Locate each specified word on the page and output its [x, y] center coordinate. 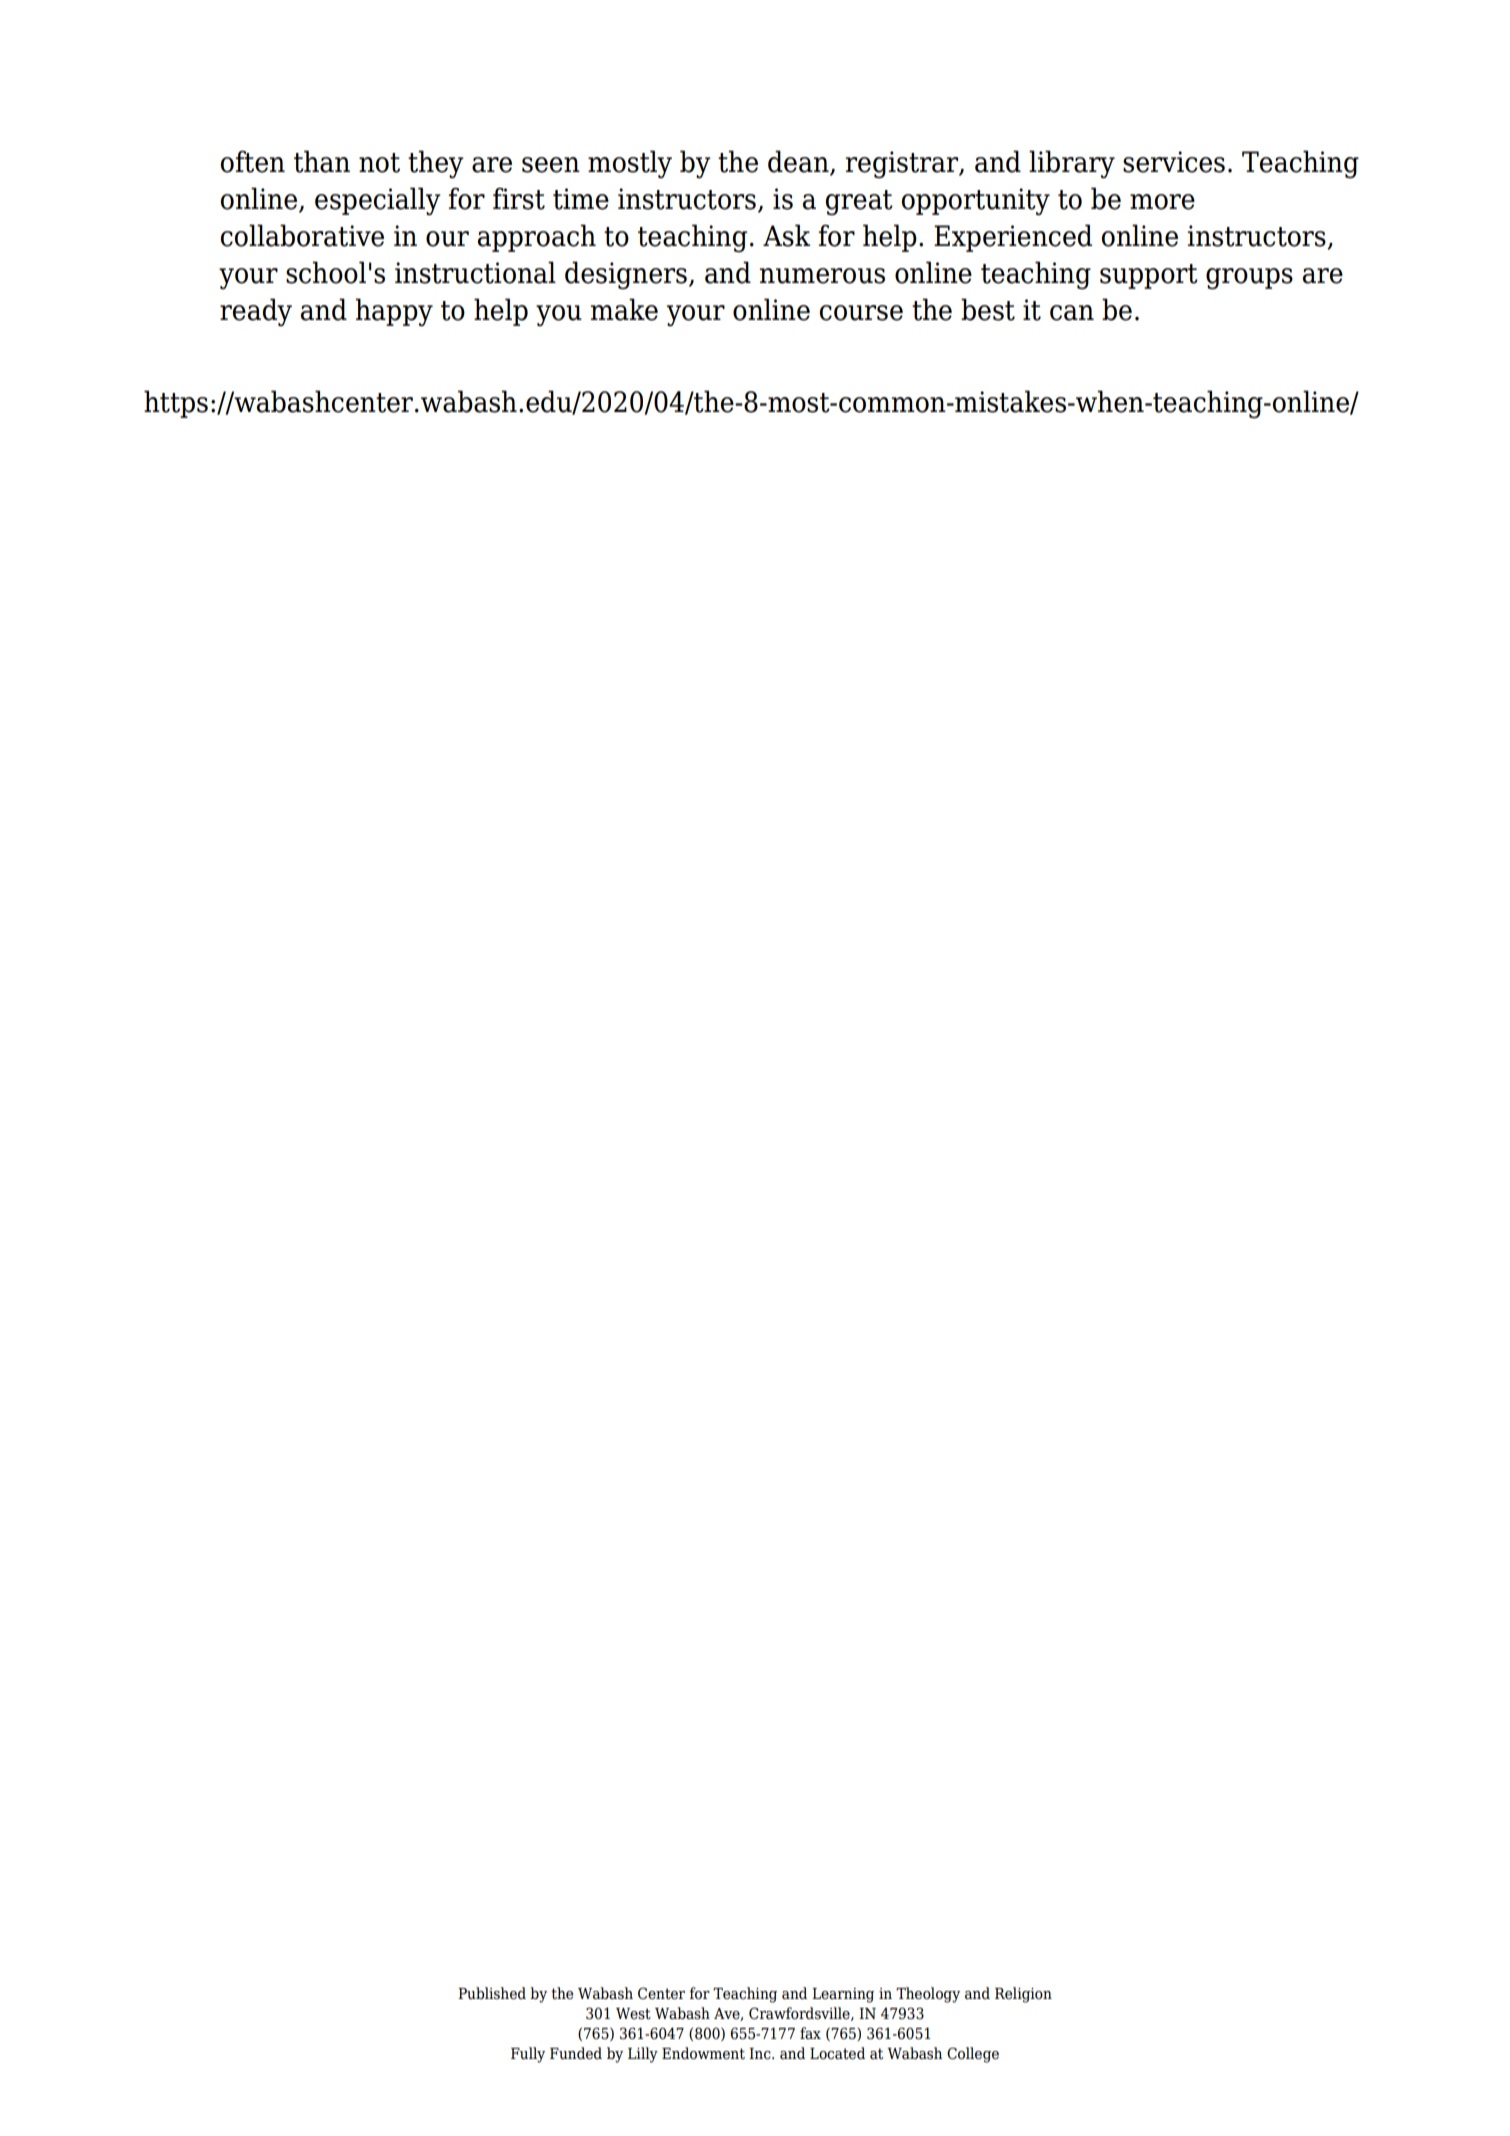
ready [256, 312]
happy [394, 312]
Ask [786, 235]
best [988, 309]
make [624, 309]
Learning [843, 1995]
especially [378, 201]
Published [492, 1993]
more [1162, 202]
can [1072, 313]
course [861, 313]
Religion [1023, 1995]
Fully [528, 2055]
